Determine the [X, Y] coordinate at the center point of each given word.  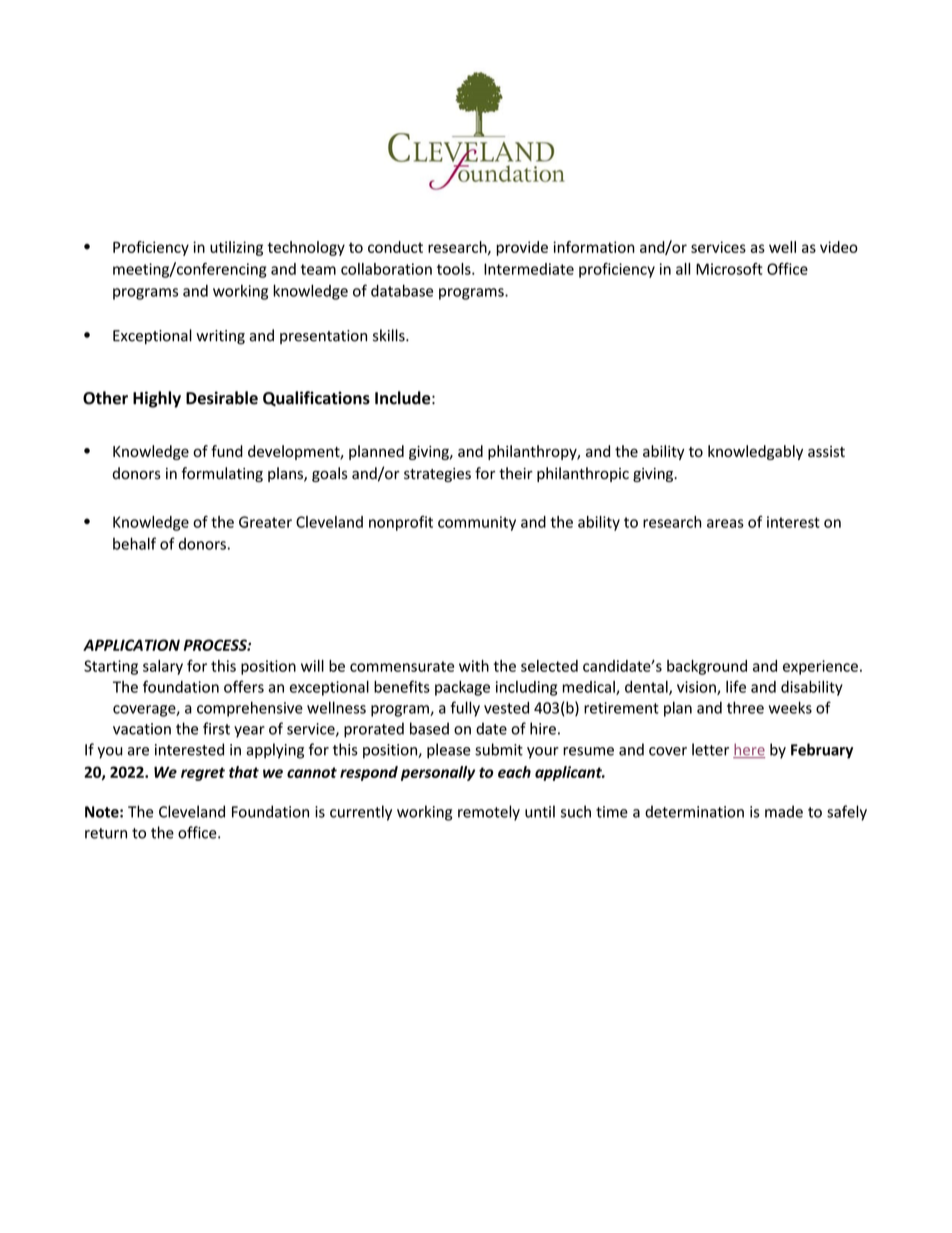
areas [725, 523]
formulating [222, 474]
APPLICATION [131, 645]
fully [465, 709]
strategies [437, 475]
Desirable [222, 398]
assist [826, 451]
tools [455, 269]
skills [390, 335]
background [707, 667]
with [474, 666]
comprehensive [250, 709]
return [106, 833]
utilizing [236, 248]
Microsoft [729, 269]
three [745, 707]
